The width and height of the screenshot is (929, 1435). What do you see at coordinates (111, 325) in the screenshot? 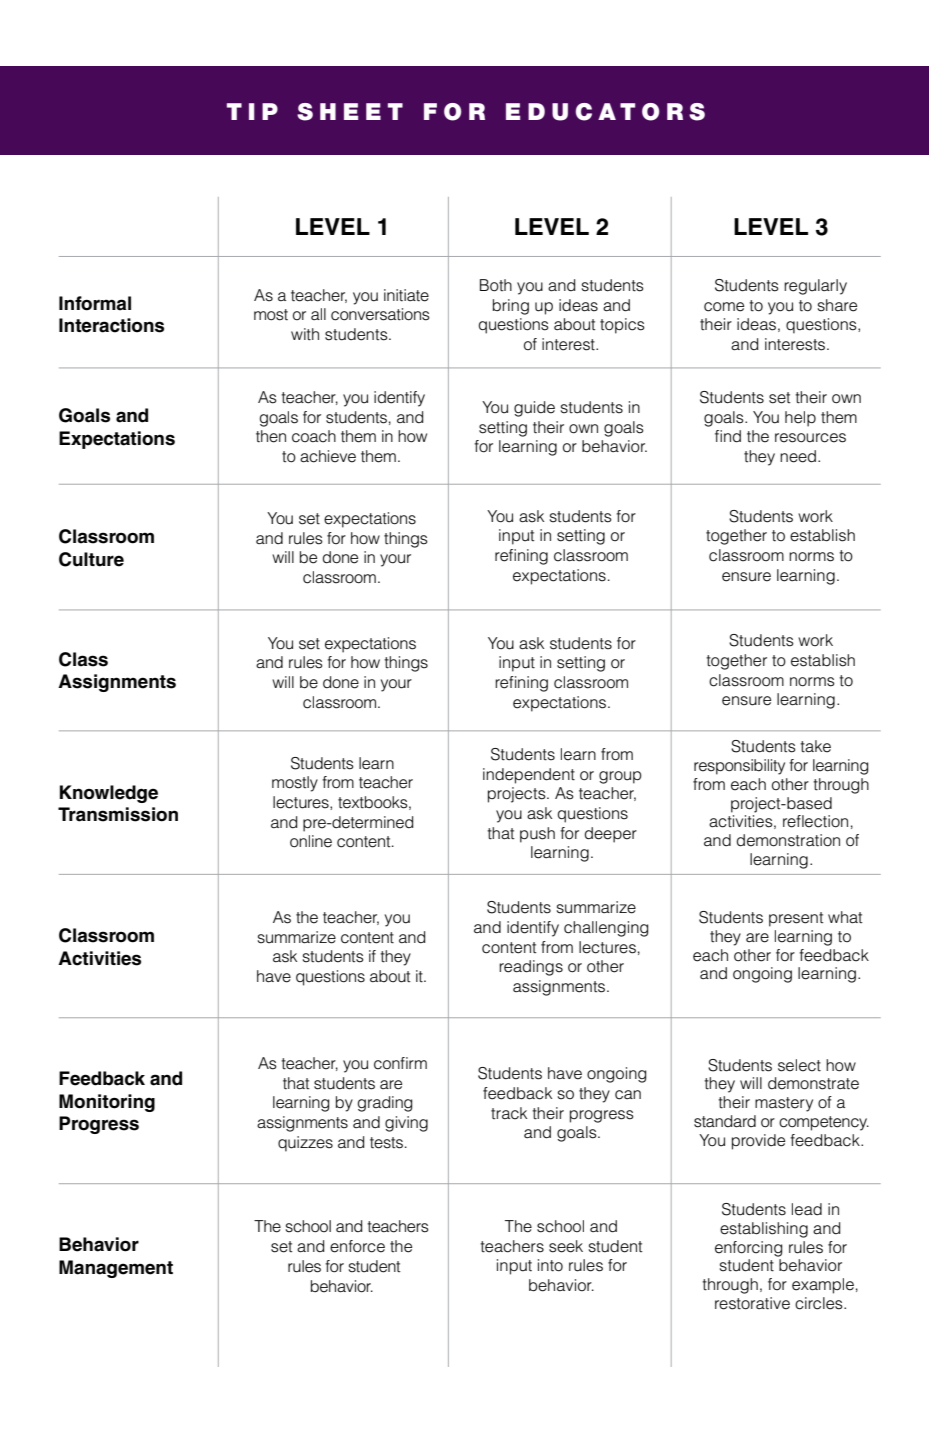
I see `Interactions` at bounding box center [111, 325].
